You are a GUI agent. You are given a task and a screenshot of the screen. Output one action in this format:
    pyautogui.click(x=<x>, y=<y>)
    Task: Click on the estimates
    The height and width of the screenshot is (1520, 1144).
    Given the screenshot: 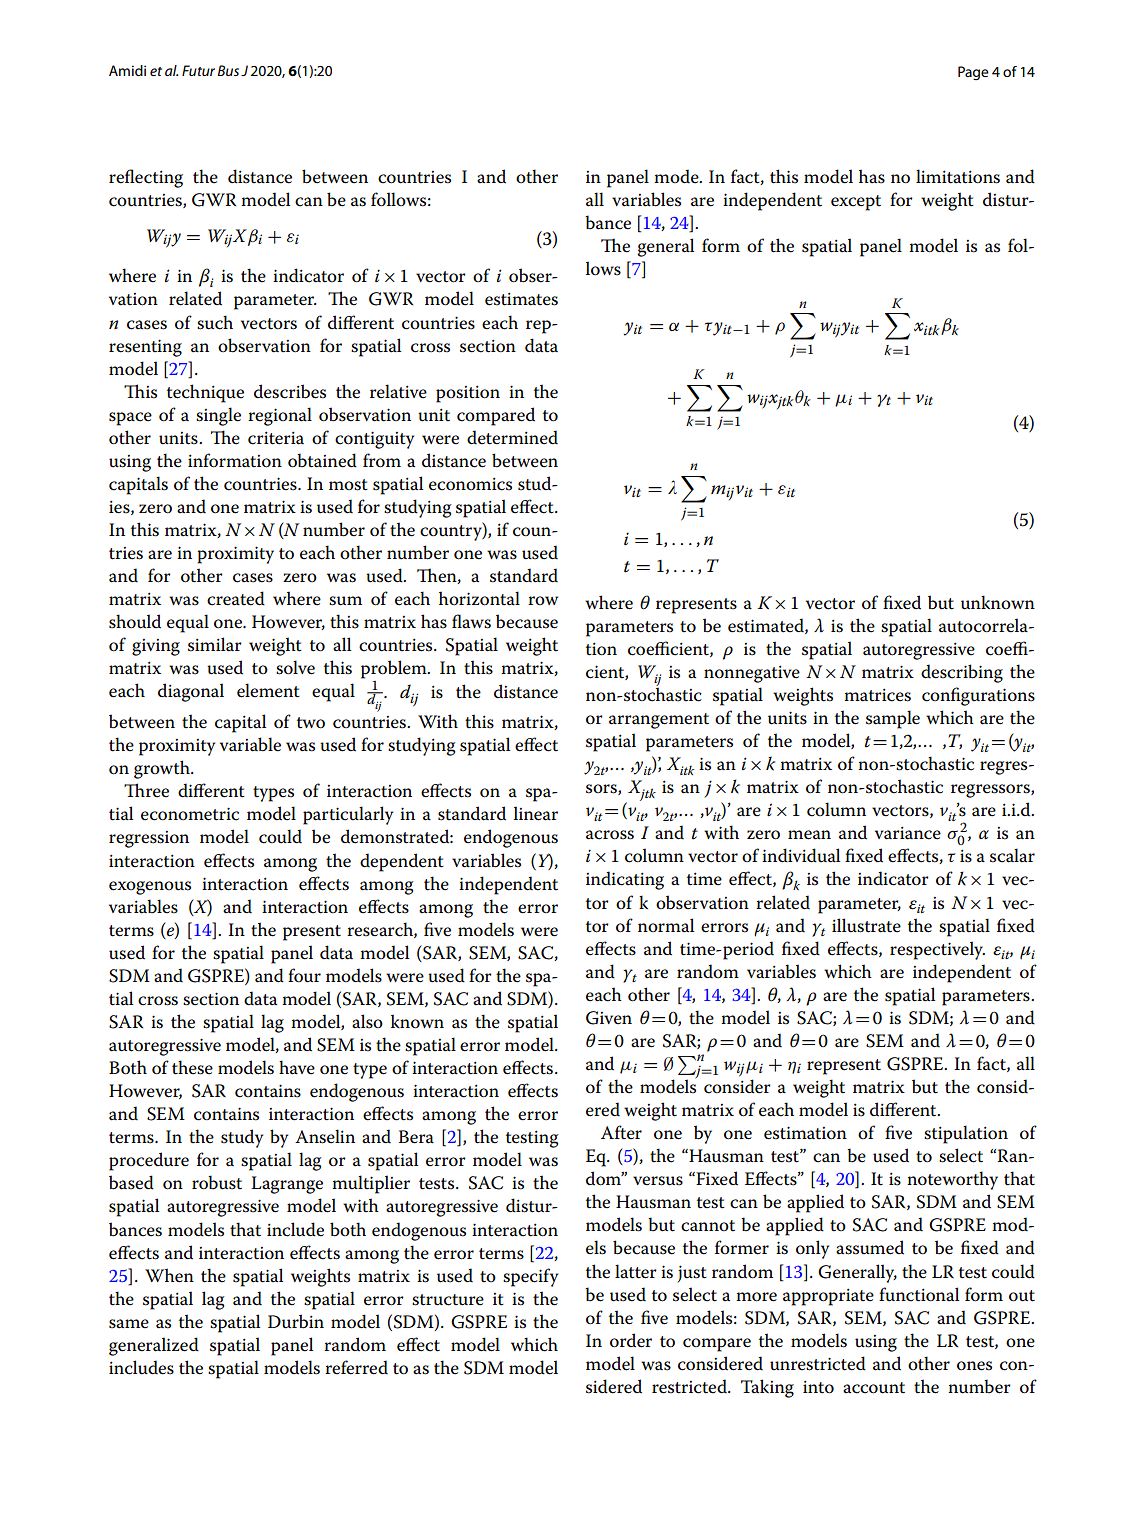 What is the action you would take?
    pyautogui.click(x=521, y=299)
